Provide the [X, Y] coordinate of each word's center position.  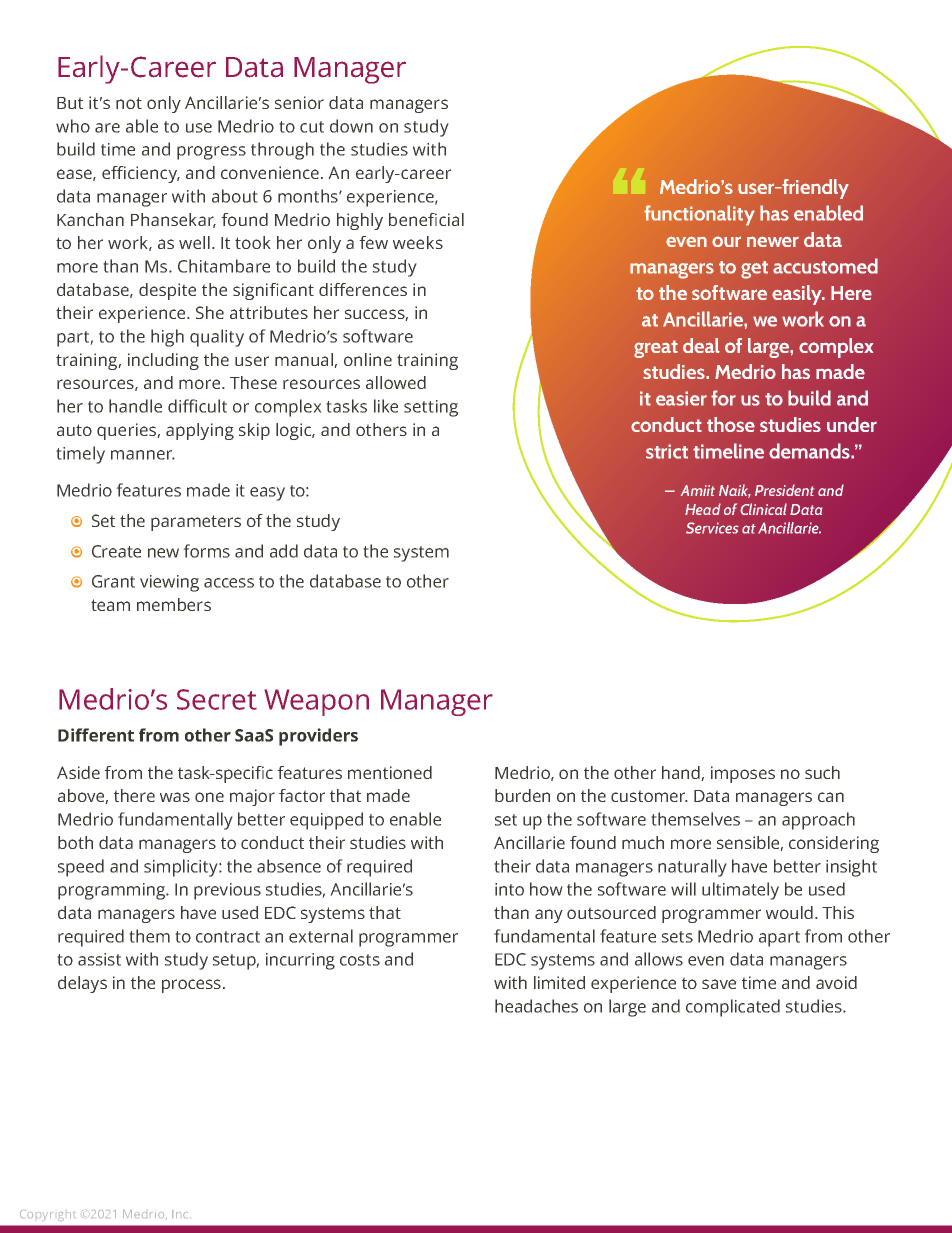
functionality [699, 215]
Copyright [47, 1215]
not [129, 103]
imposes [743, 774]
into [509, 889]
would [789, 912]
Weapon [316, 702]
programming [113, 891]
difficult [197, 406]
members [174, 604]
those [731, 424]
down [351, 126]
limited [559, 982]
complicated [733, 1008]
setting [431, 408]
